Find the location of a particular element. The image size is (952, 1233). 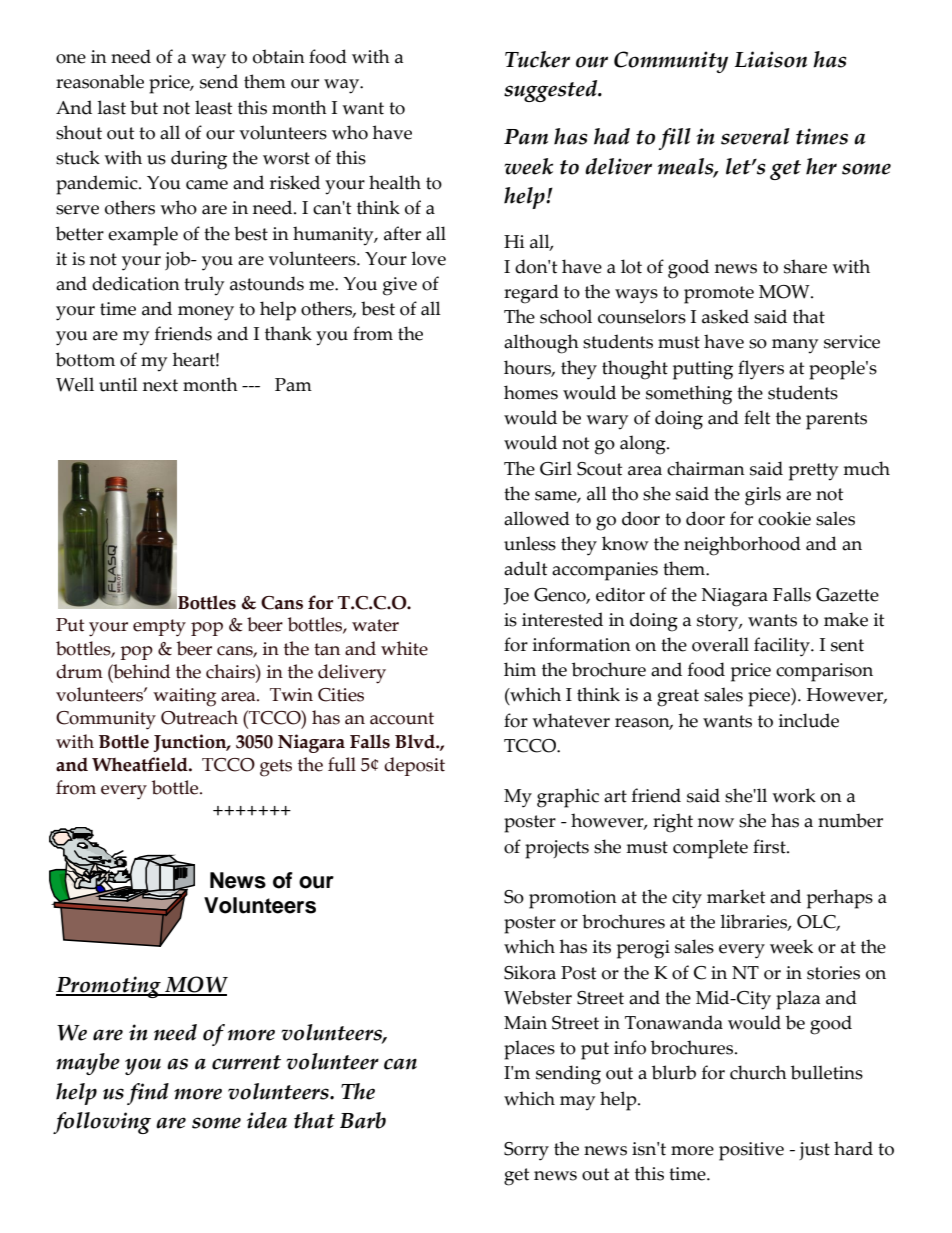

Sorry is located at coordinates (526, 1151).
